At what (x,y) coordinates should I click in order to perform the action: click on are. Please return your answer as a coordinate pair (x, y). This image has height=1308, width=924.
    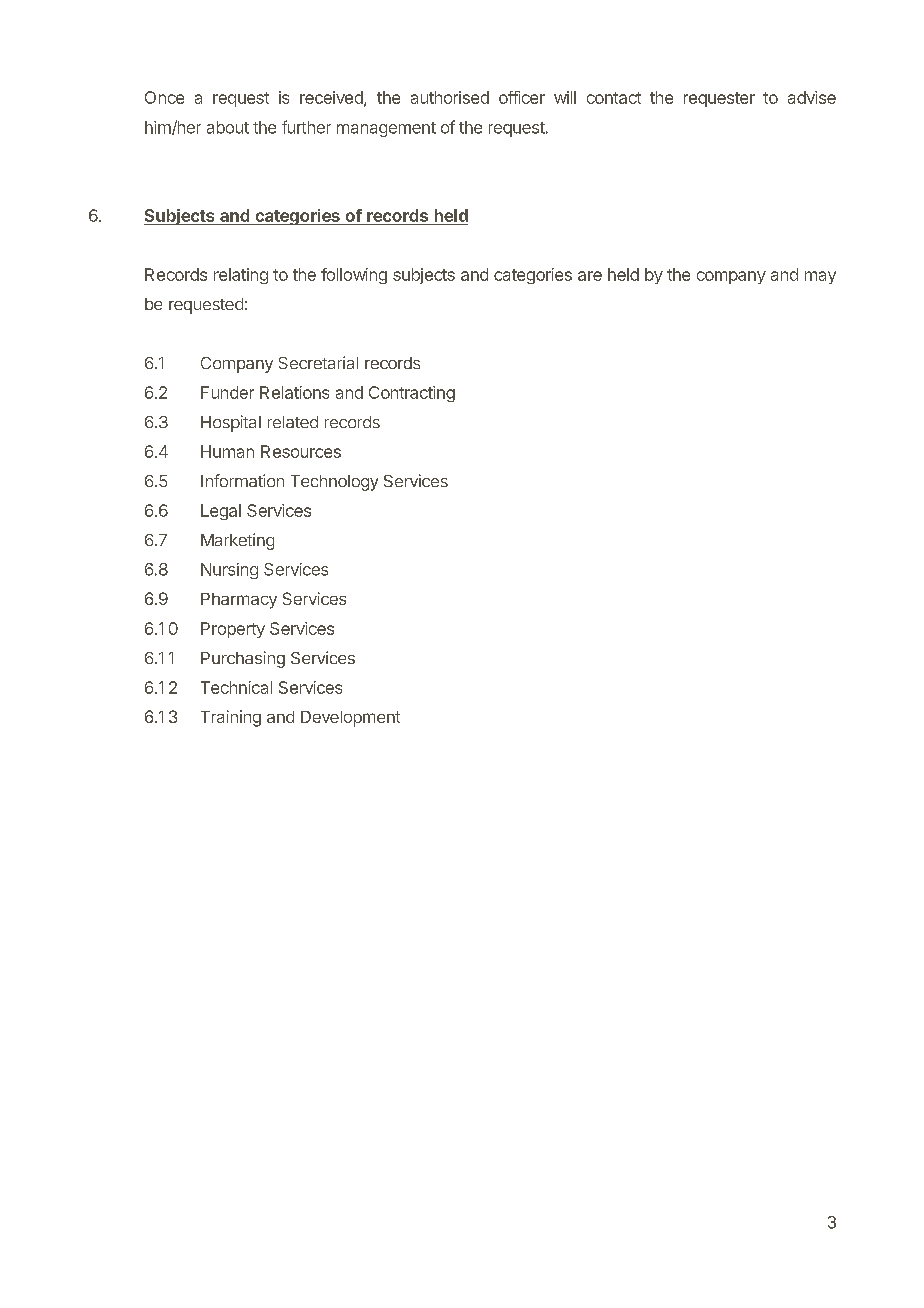
    Looking at the image, I should click on (590, 276).
